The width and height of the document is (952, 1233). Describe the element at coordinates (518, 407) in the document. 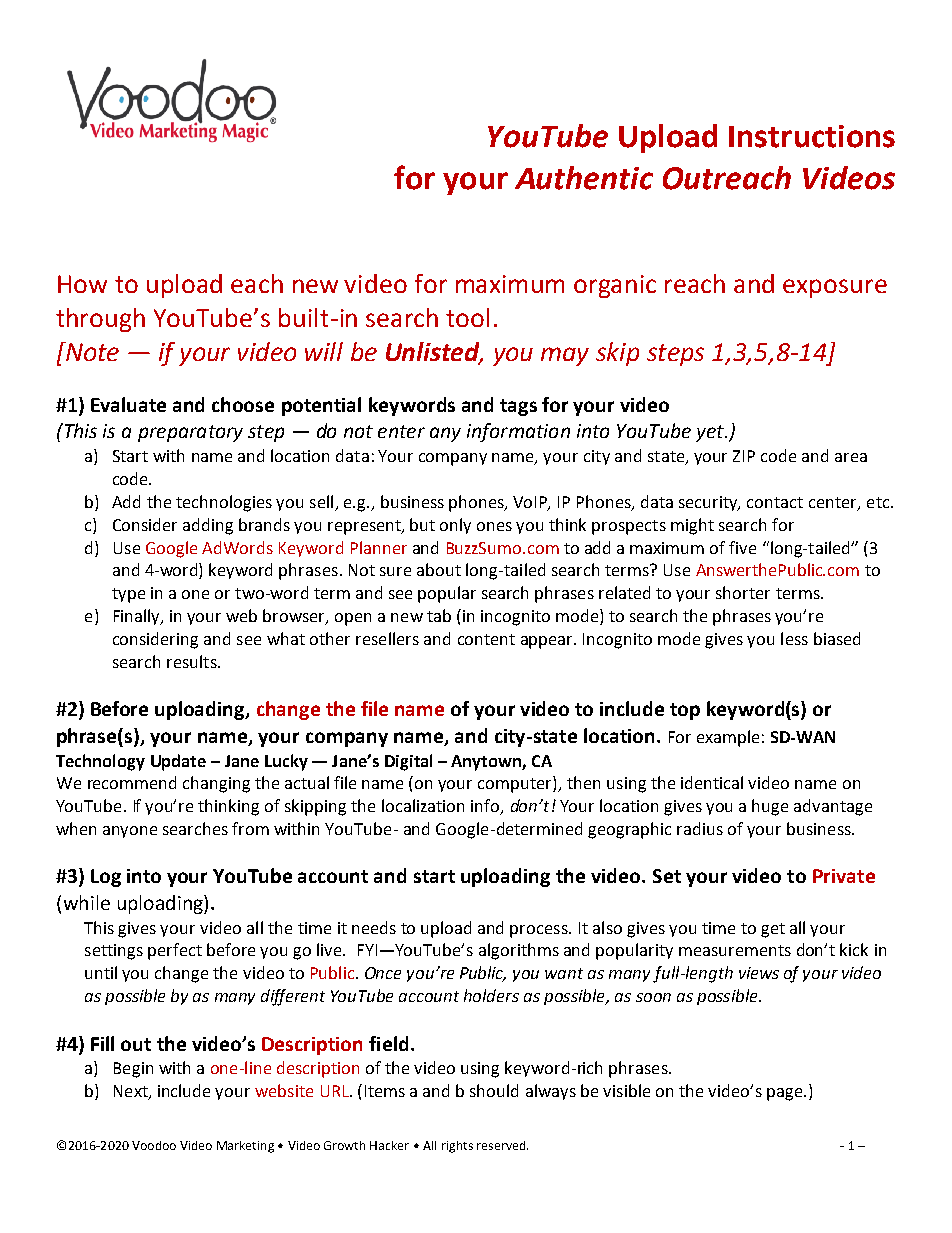

I see `tags` at that location.
